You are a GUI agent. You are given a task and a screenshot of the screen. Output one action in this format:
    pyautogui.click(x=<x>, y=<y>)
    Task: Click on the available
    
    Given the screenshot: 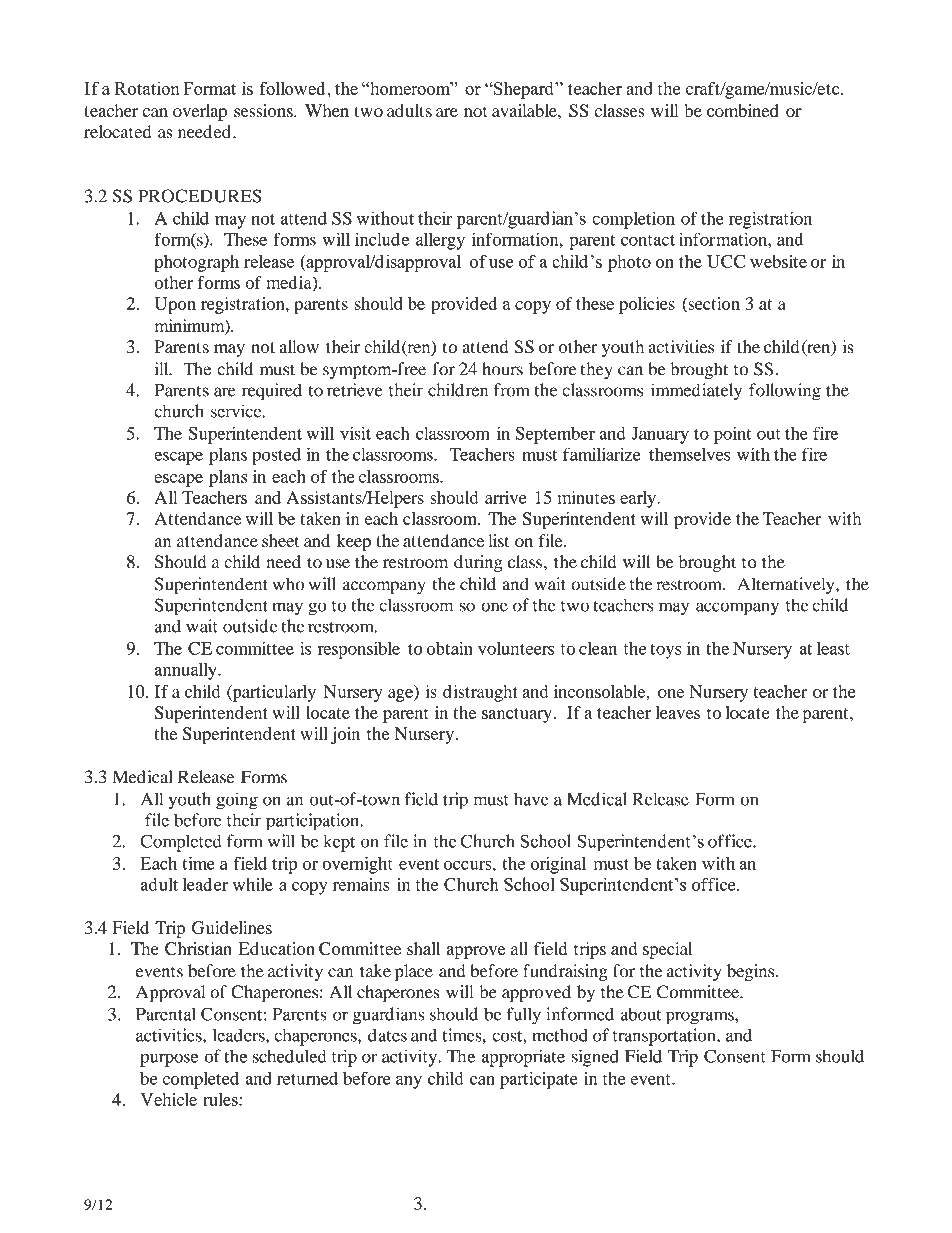 What is the action you would take?
    pyautogui.click(x=525, y=110)
